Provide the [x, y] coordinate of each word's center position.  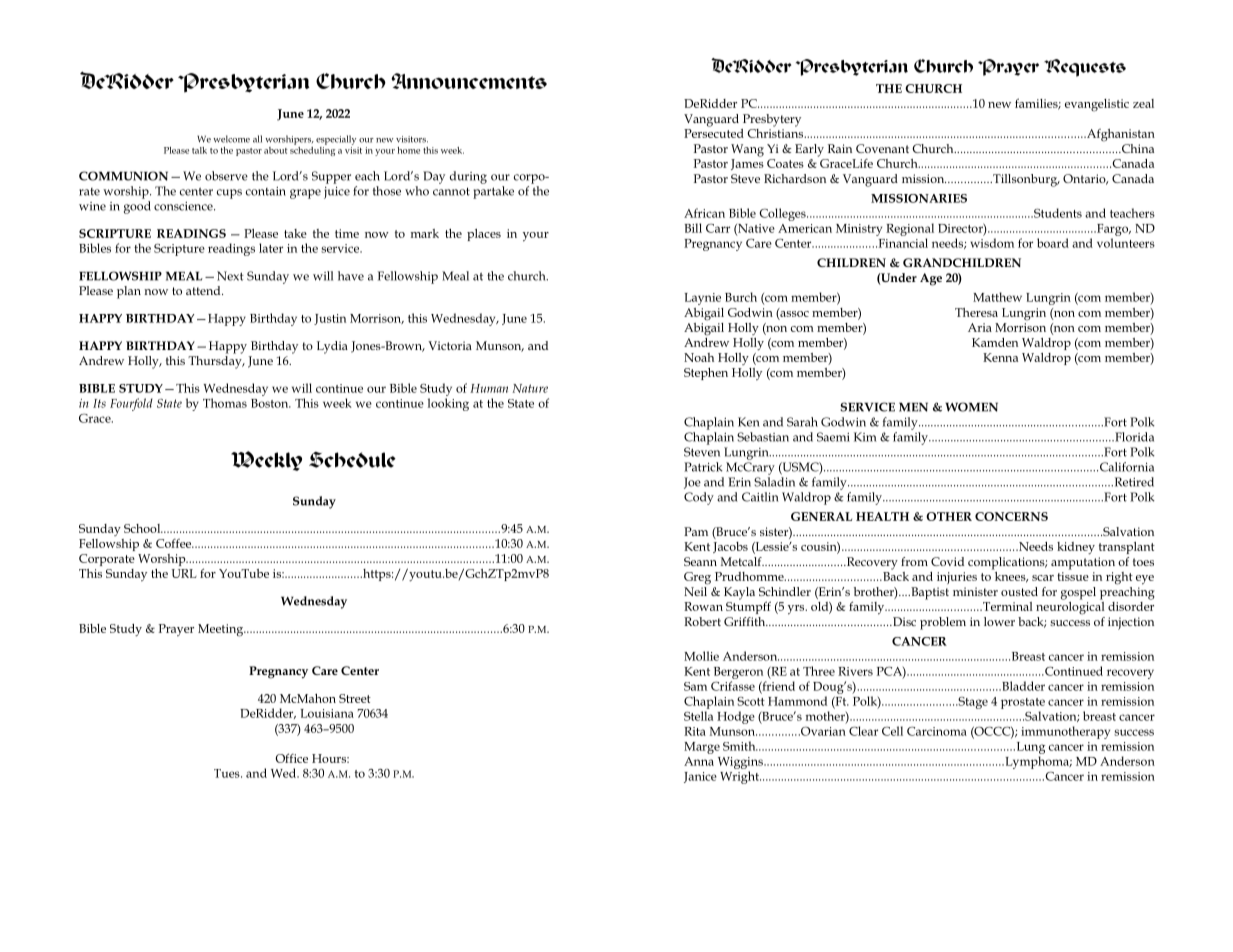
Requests [1085, 68]
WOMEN [971, 407]
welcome [231, 139]
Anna [699, 761]
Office [291, 758]
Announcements [469, 81]
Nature [530, 388]
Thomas [225, 403]
